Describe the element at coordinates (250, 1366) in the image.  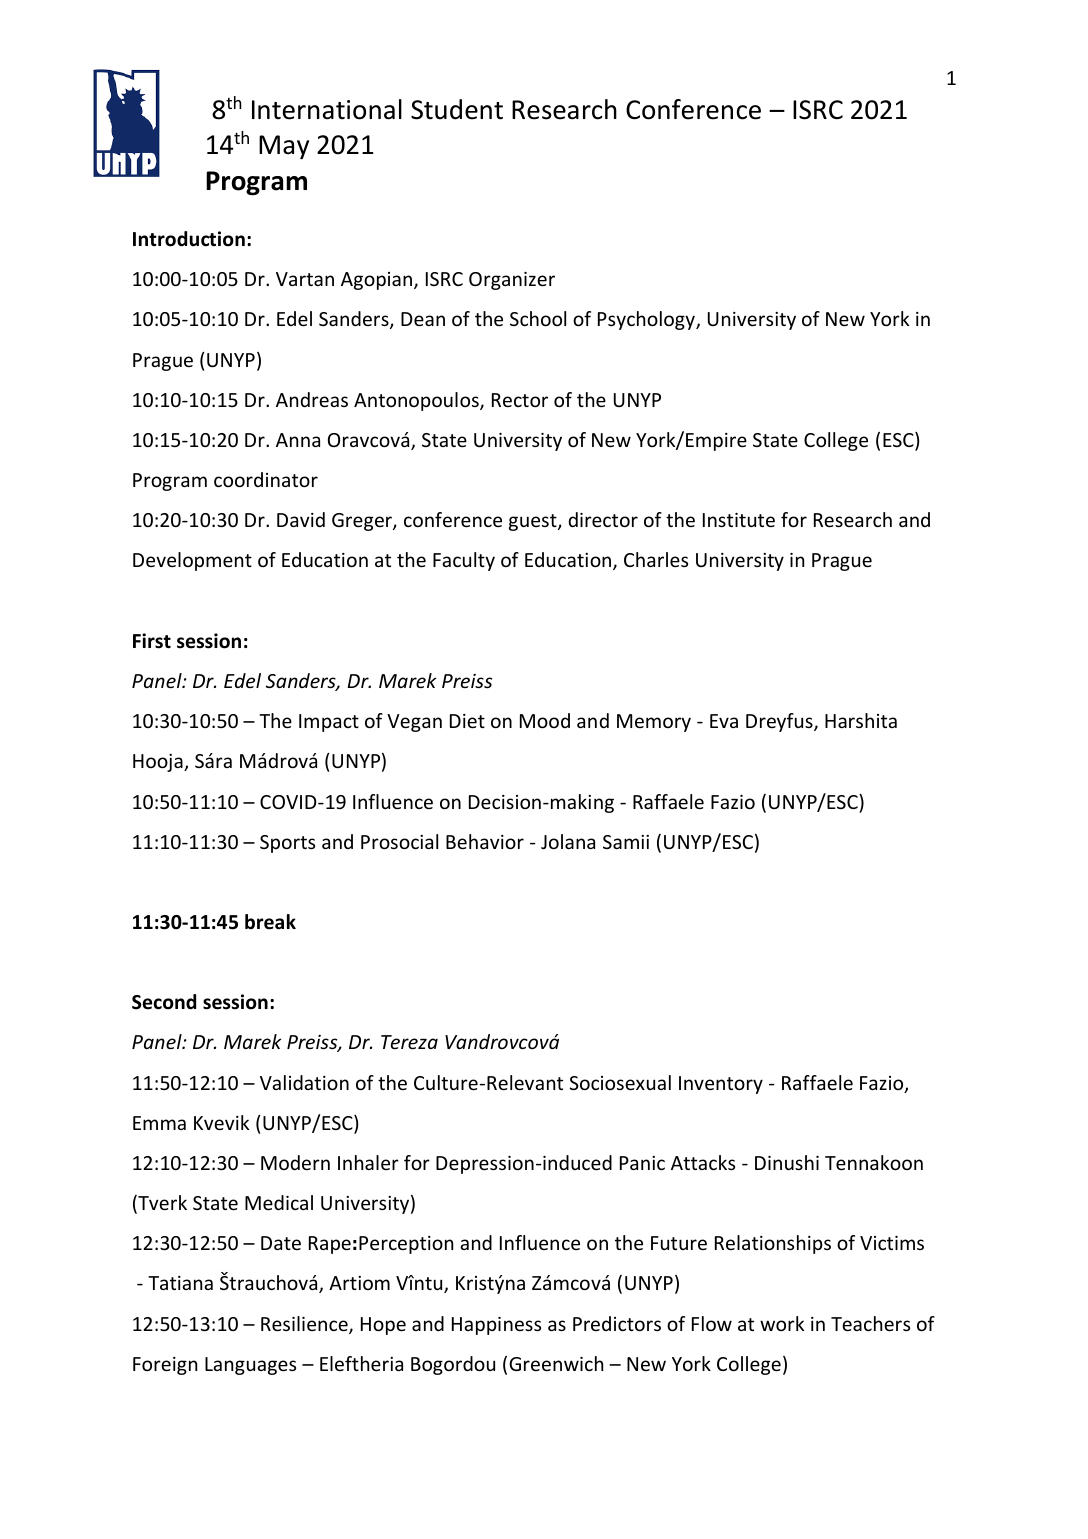
I see `Languages` at that location.
